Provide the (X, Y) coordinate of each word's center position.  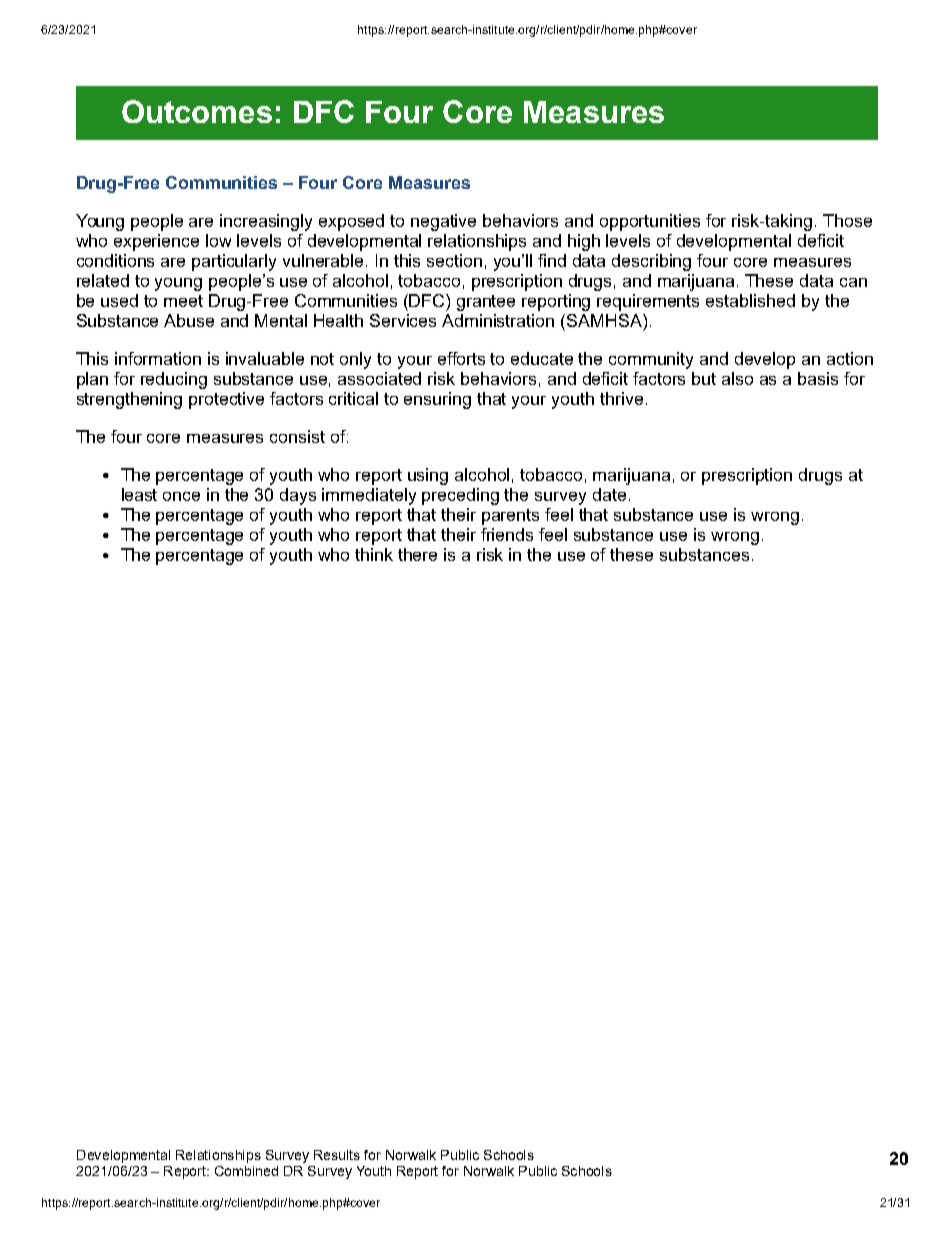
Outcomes (197, 111)
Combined (246, 1171)
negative (443, 222)
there (417, 554)
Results (337, 1155)
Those (847, 220)
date (609, 494)
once (181, 496)
